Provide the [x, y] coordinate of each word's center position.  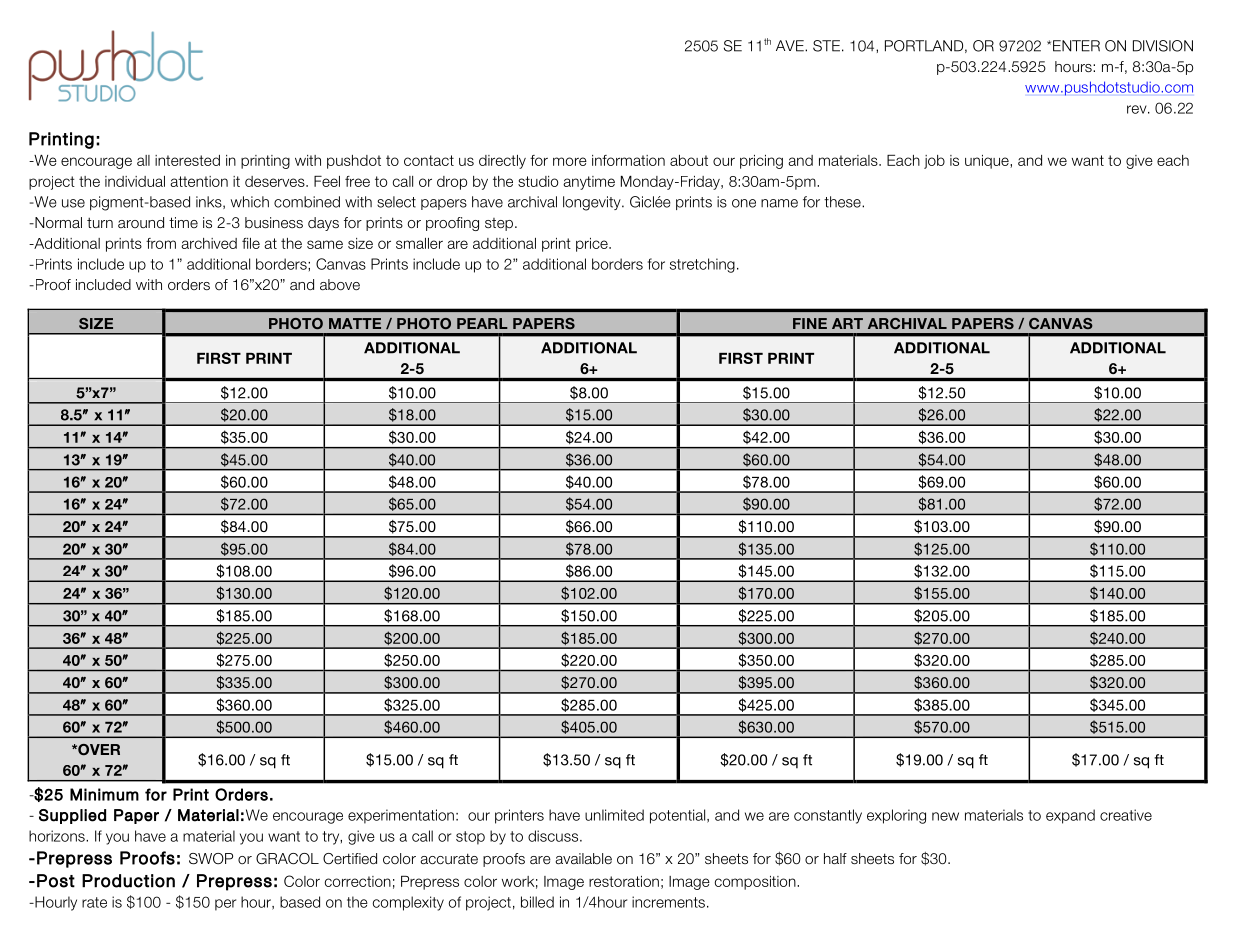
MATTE [355, 323]
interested [187, 160]
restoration [624, 881]
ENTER [1076, 46]
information [628, 160]
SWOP [211, 859]
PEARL [482, 323]
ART [847, 323]
